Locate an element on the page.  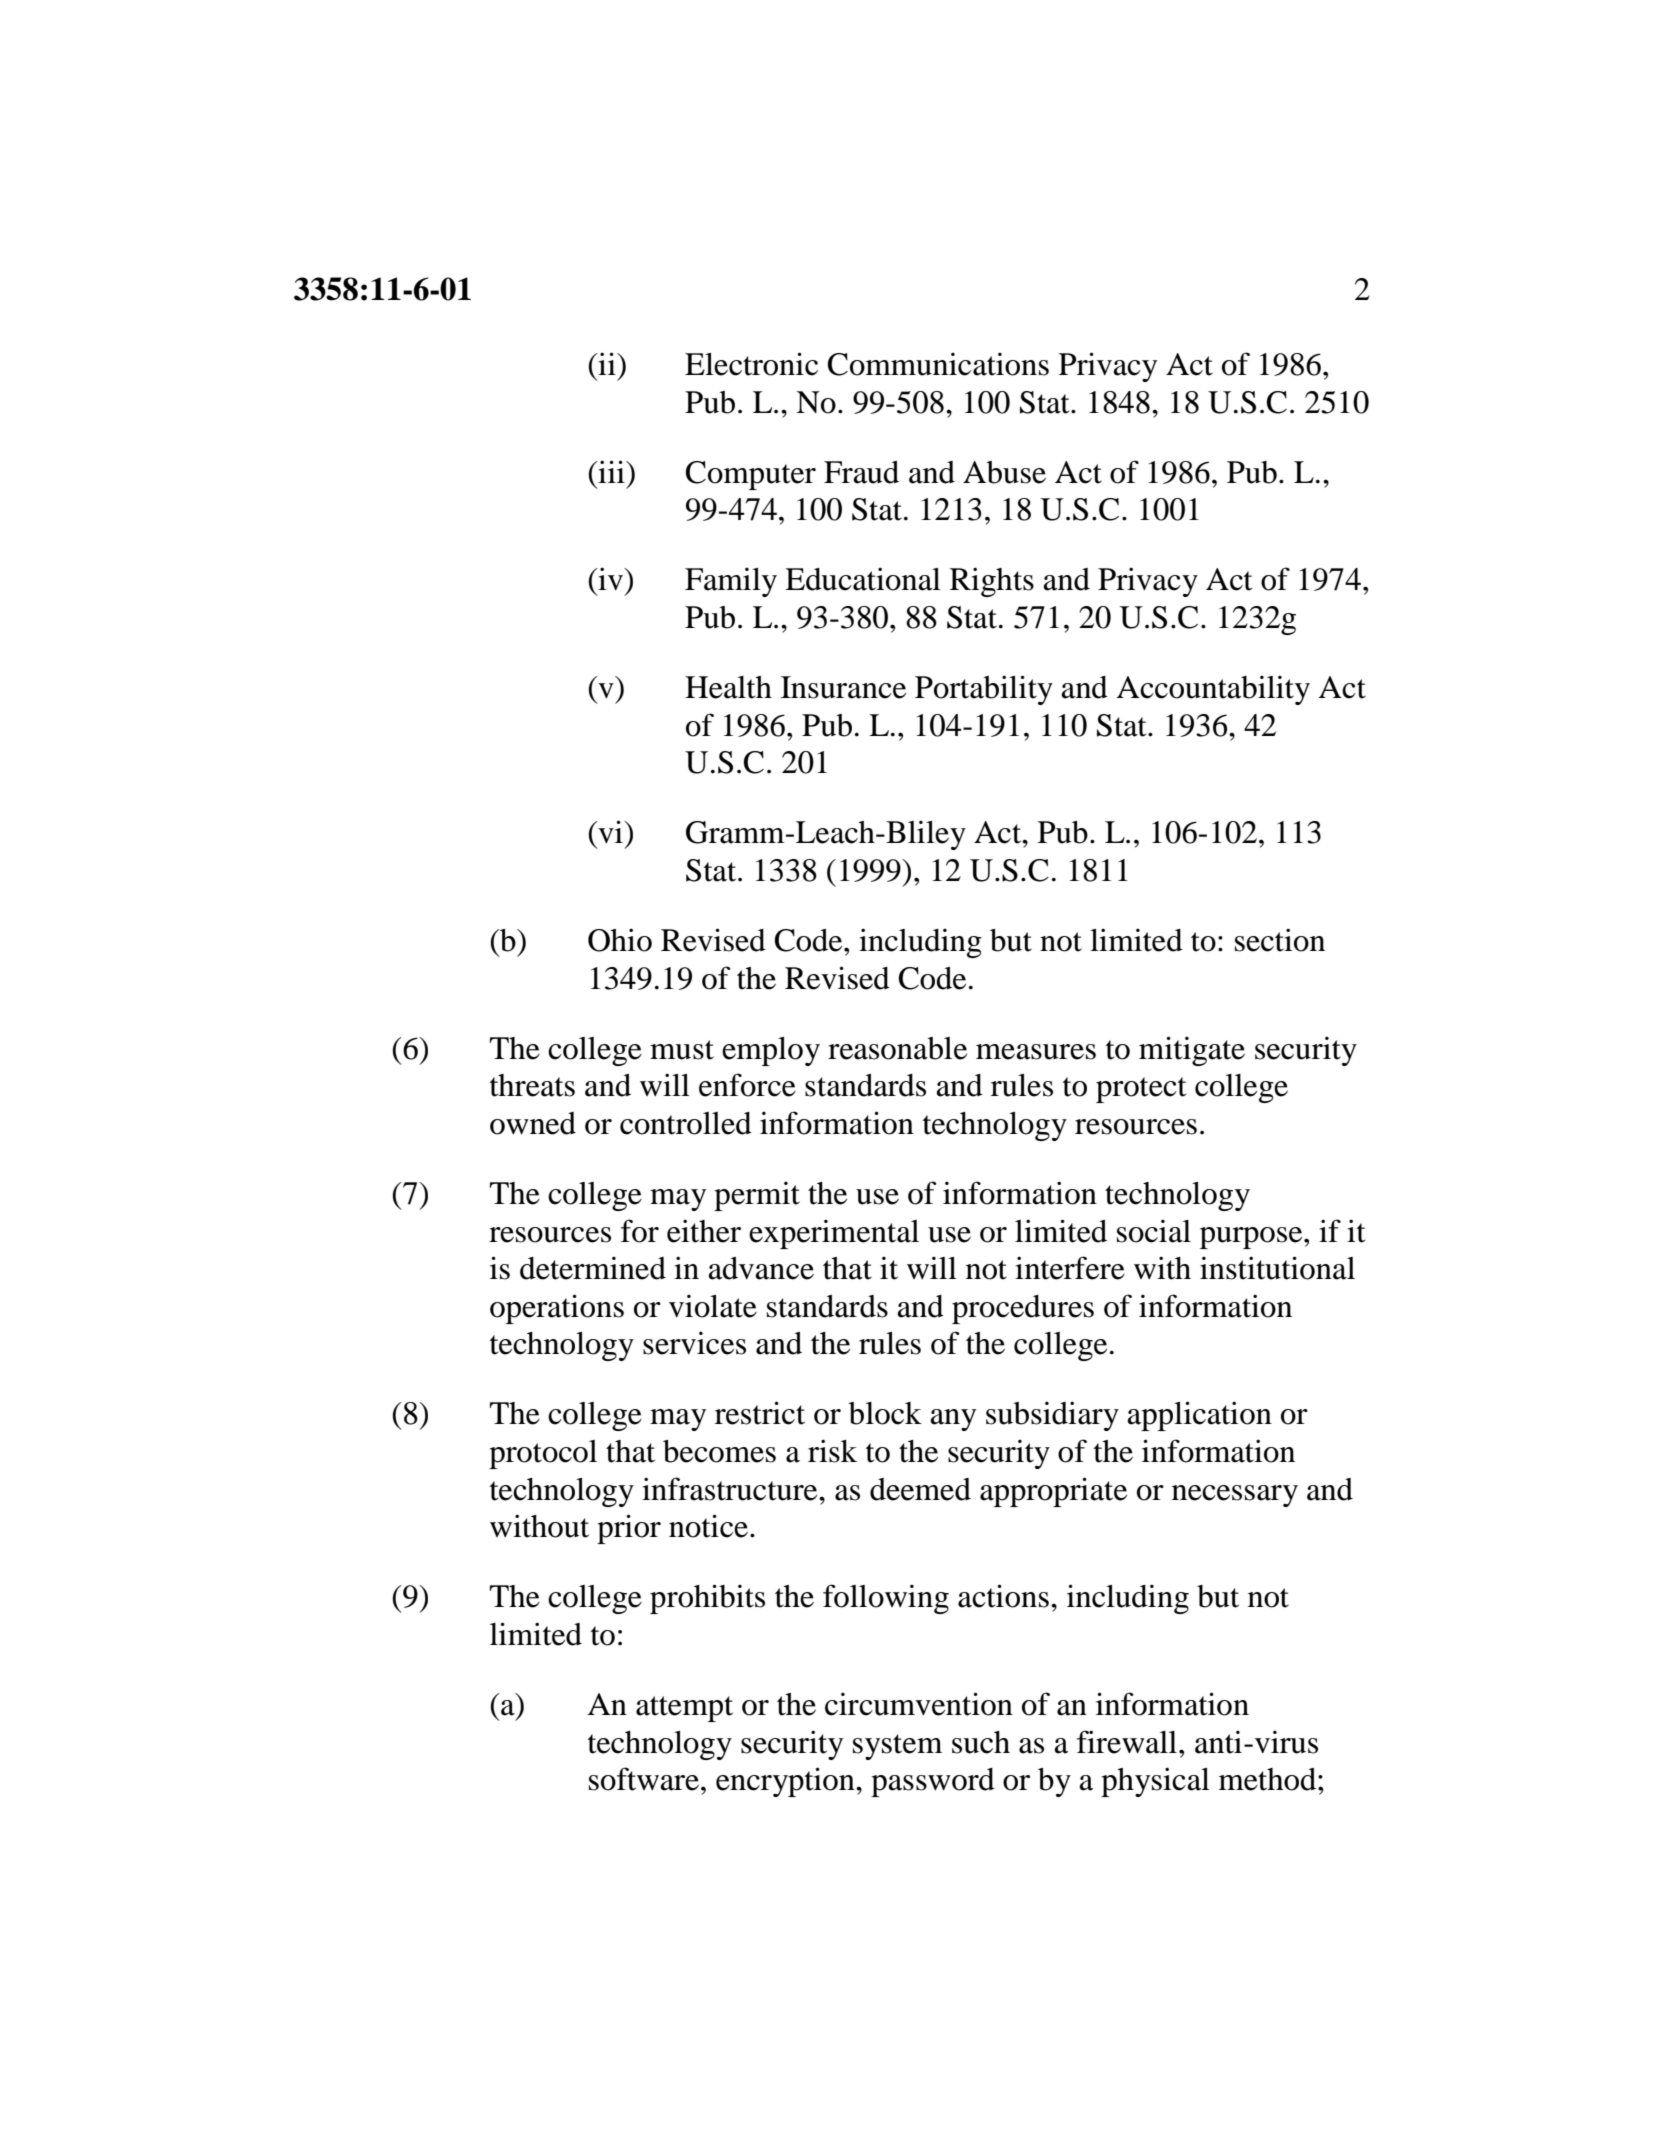
system is located at coordinates (897, 1747).
